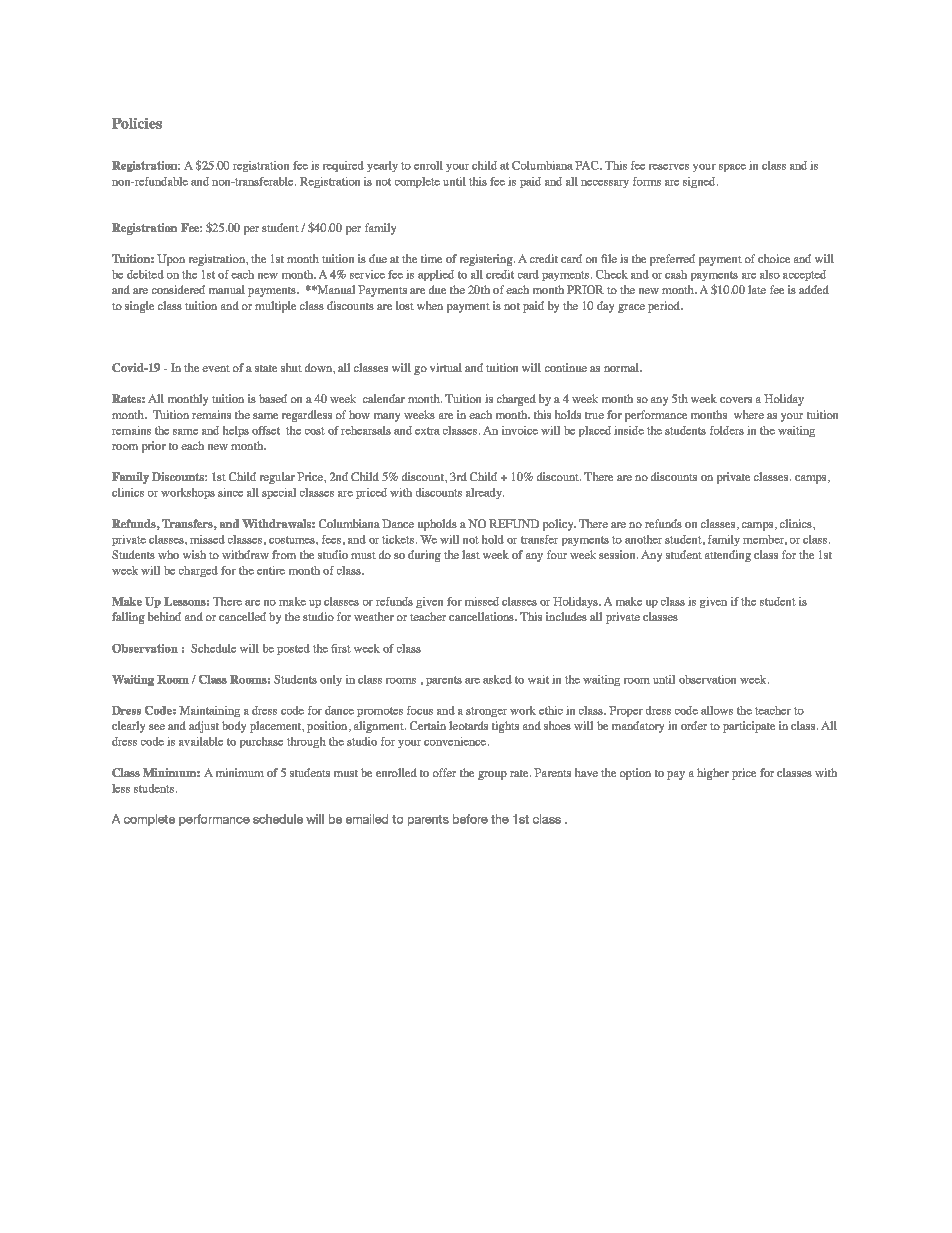 This screenshot has width=952, height=1233. Describe the element at coordinates (382, 166) in the screenshot. I see `yearly` at that location.
